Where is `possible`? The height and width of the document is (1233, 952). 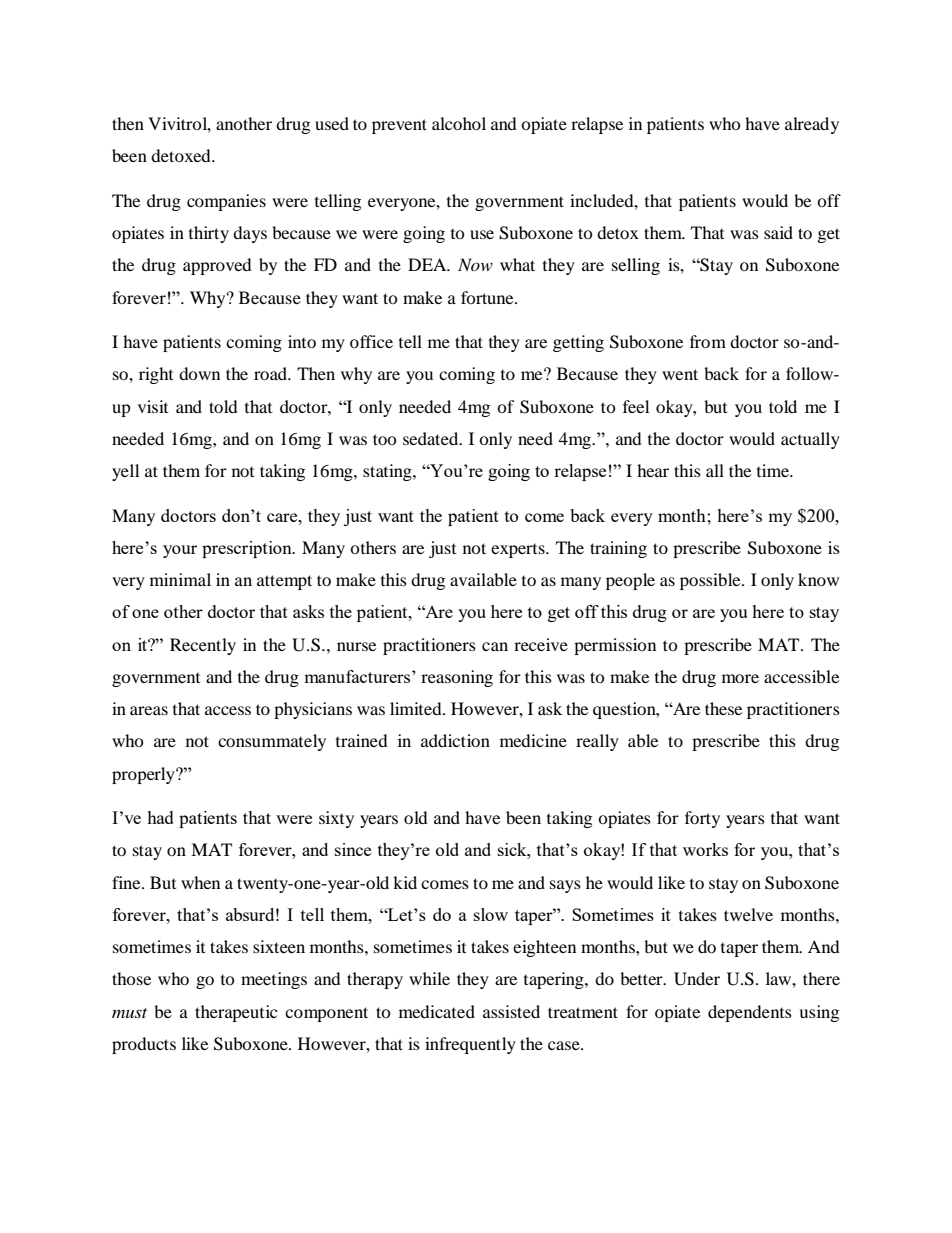
possible is located at coordinates (711, 581).
